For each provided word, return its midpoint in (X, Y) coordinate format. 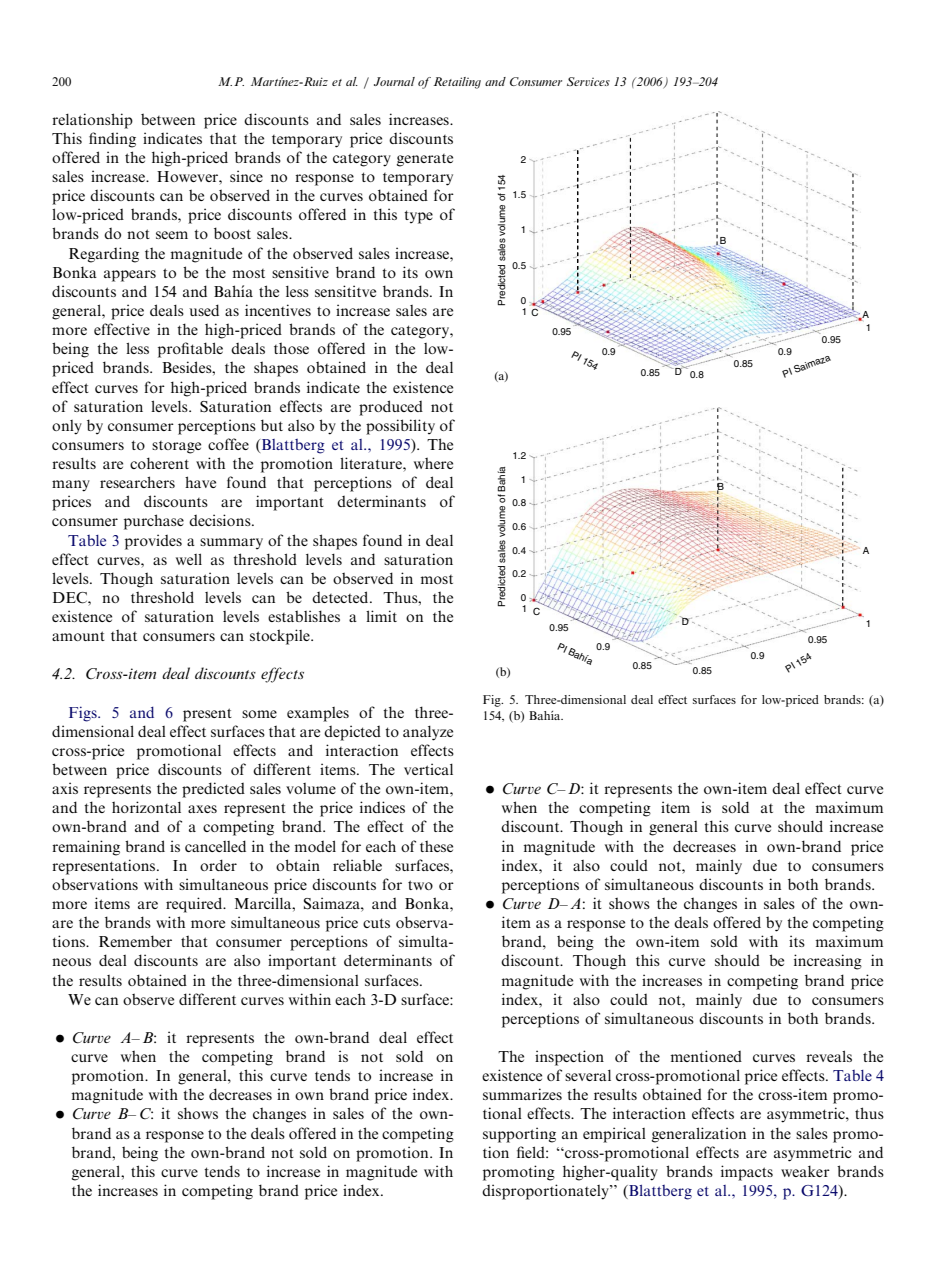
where (433, 463)
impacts (747, 1173)
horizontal (146, 807)
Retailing (457, 83)
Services (588, 81)
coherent (159, 463)
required (195, 905)
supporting (519, 1135)
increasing (828, 962)
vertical (428, 769)
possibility (400, 427)
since (246, 176)
